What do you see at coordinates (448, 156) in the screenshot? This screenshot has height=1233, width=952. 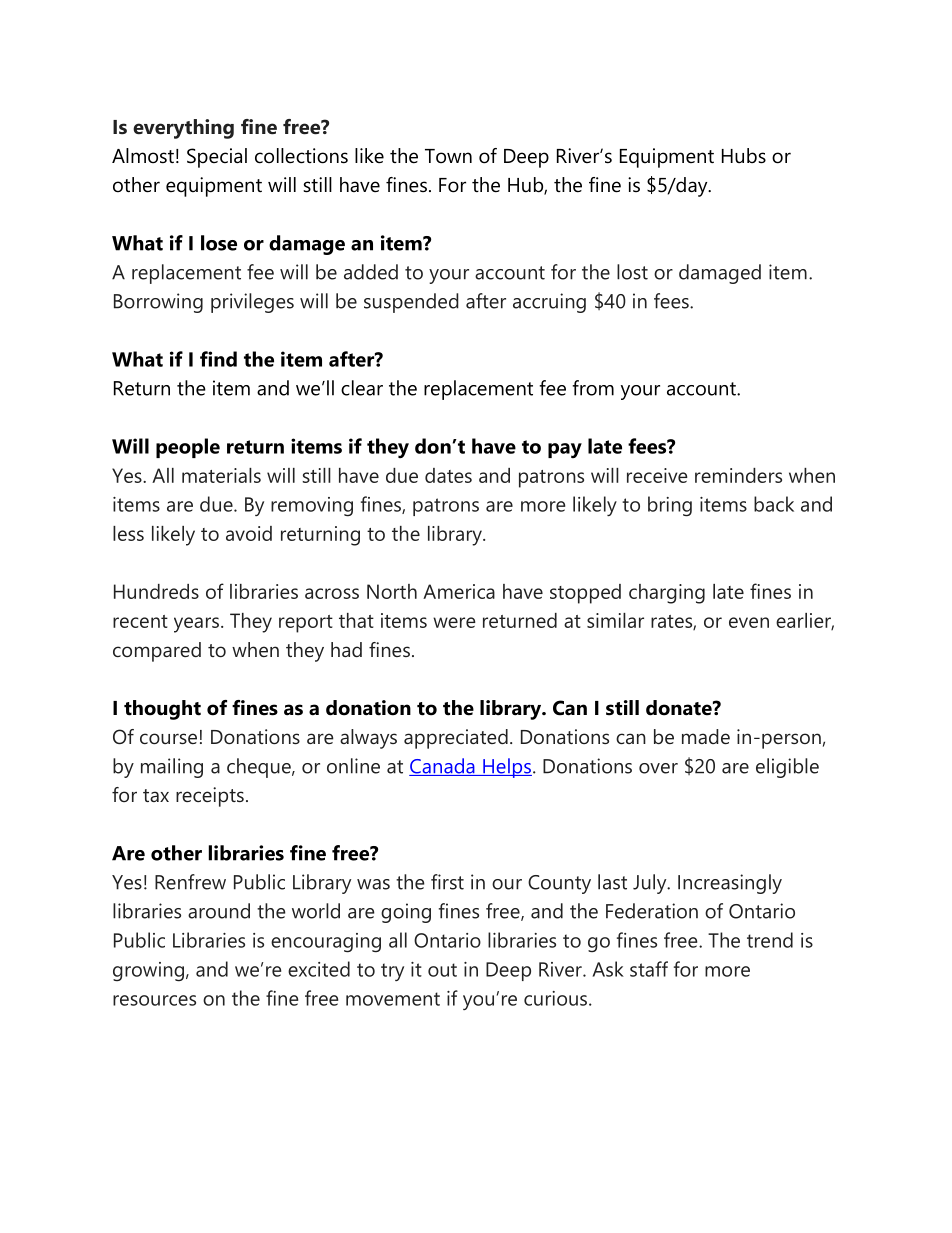 I see `Town` at bounding box center [448, 156].
